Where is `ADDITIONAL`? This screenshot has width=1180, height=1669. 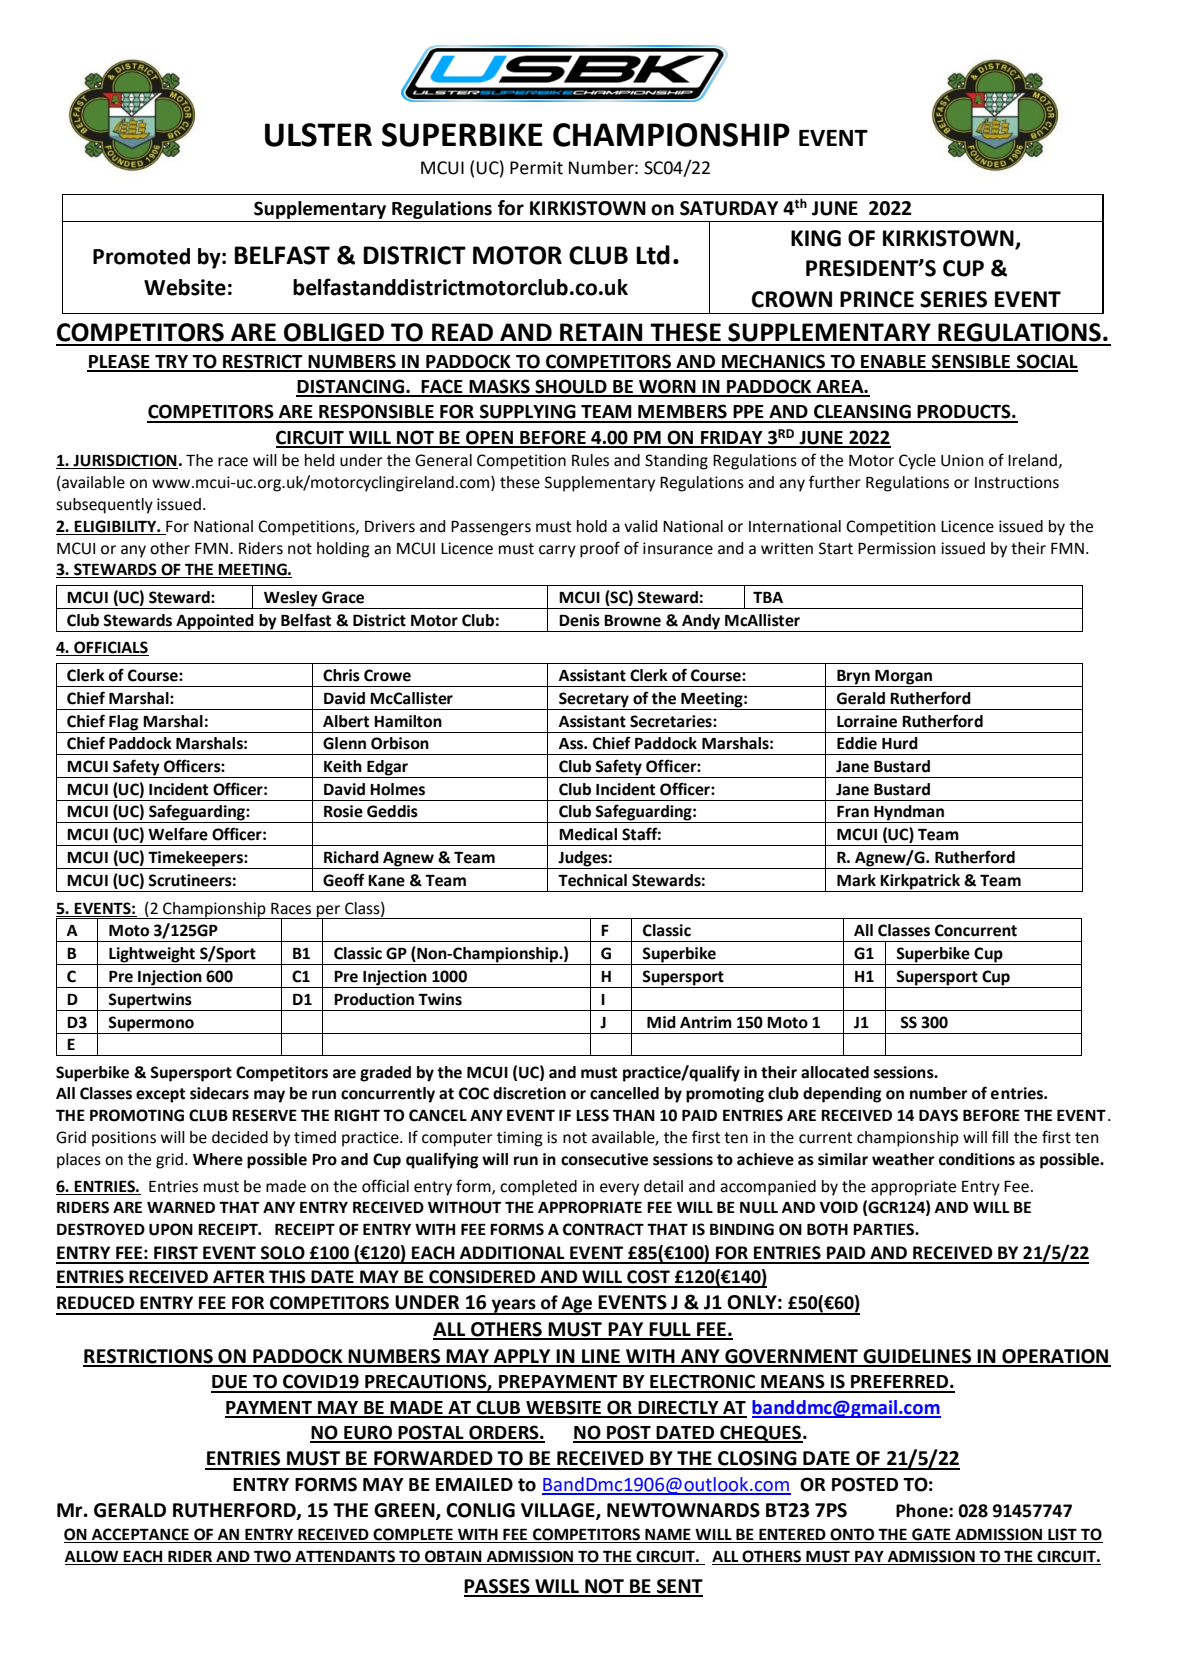
ADDITIONAL is located at coordinates (512, 1253).
